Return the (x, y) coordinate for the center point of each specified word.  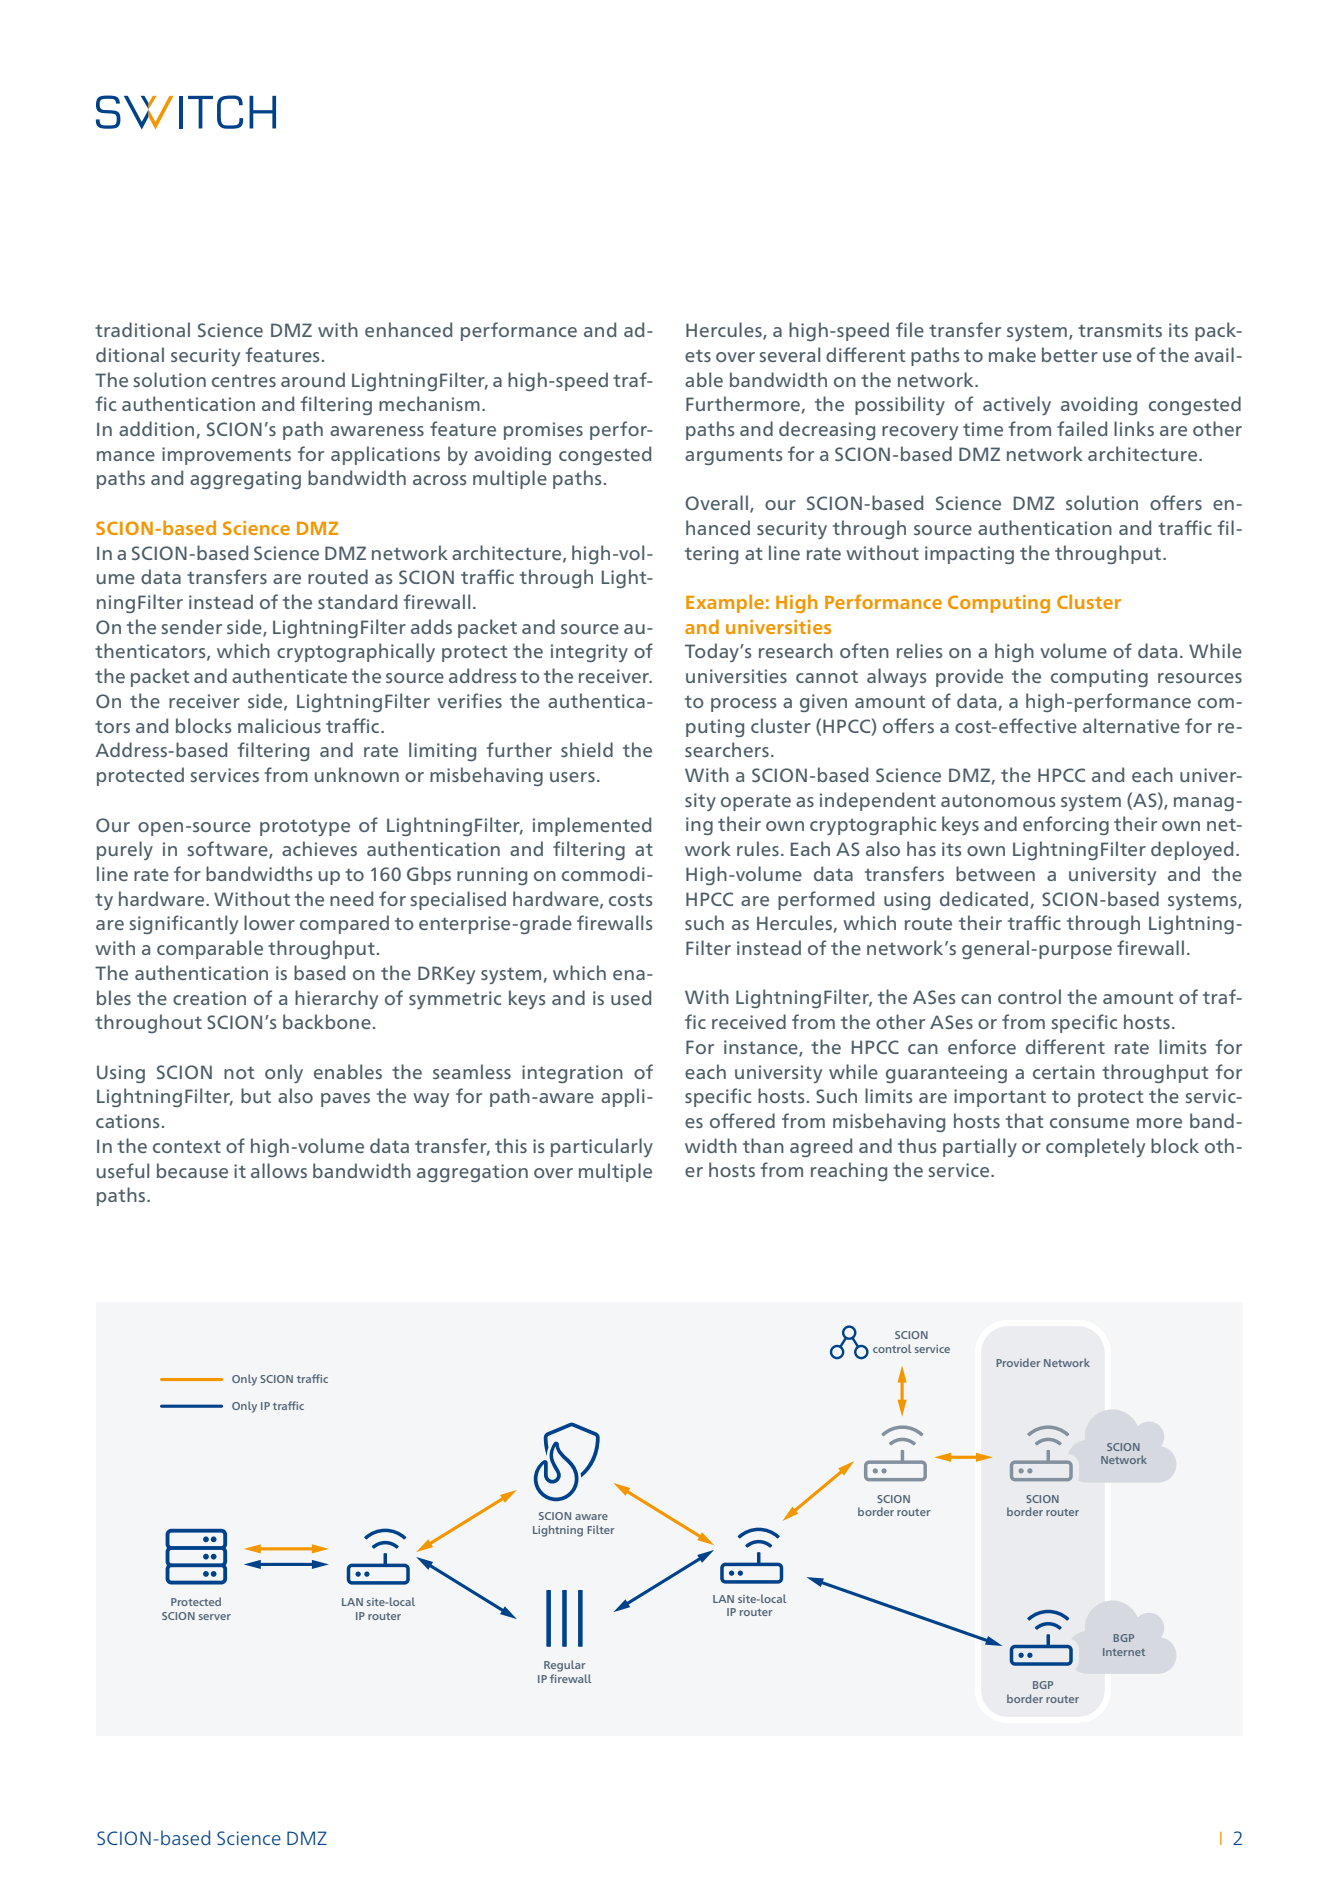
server (215, 1617)
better (1070, 354)
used (631, 997)
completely (1095, 1147)
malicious (279, 725)
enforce (982, 1046)
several (790, 354)
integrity (589, 653)
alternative (1131, 725)
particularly (602, 1147)
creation (209, 998)
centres (244, 380)
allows (279, 1170)
